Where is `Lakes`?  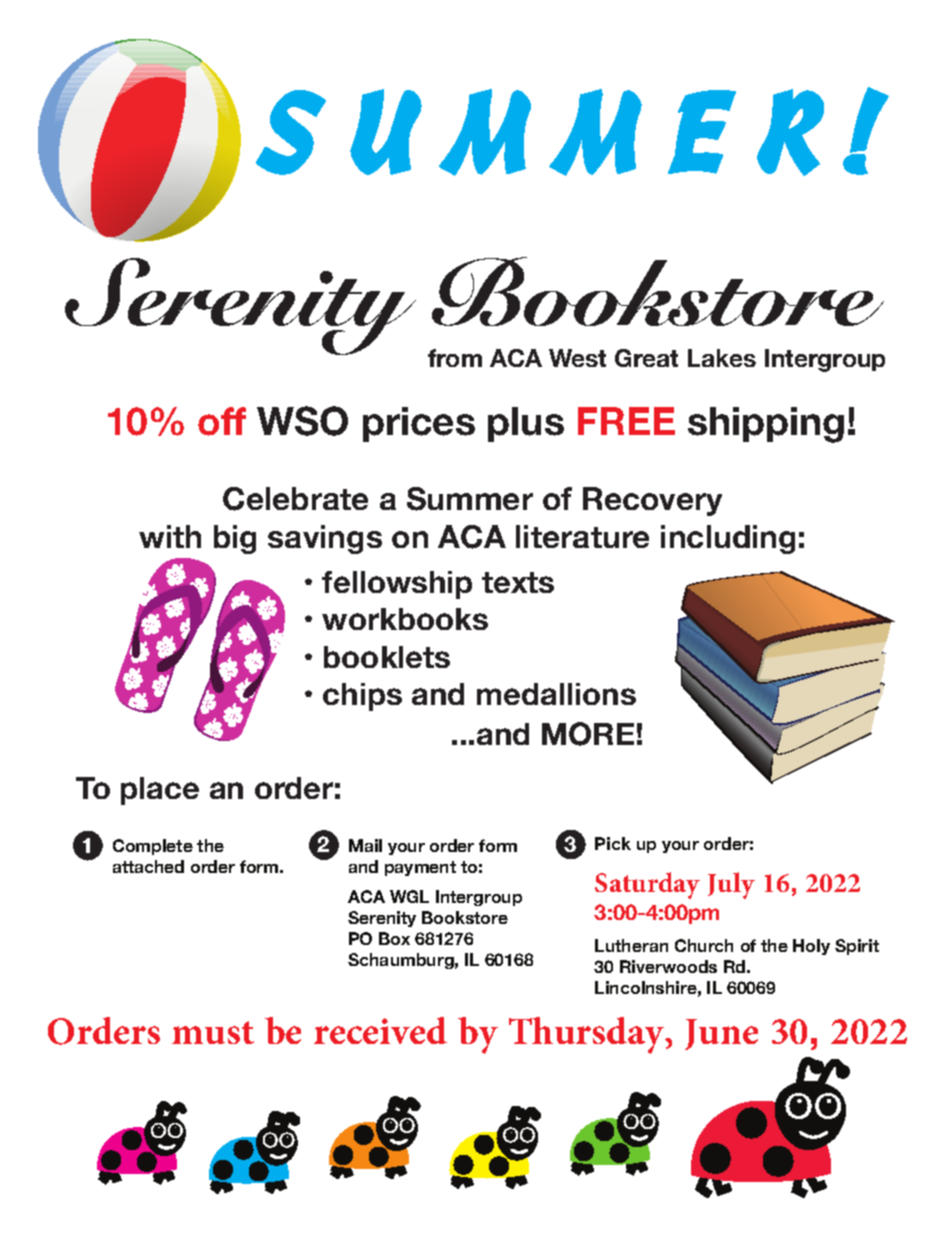 Lakes is located at coordinates (722, 358).
